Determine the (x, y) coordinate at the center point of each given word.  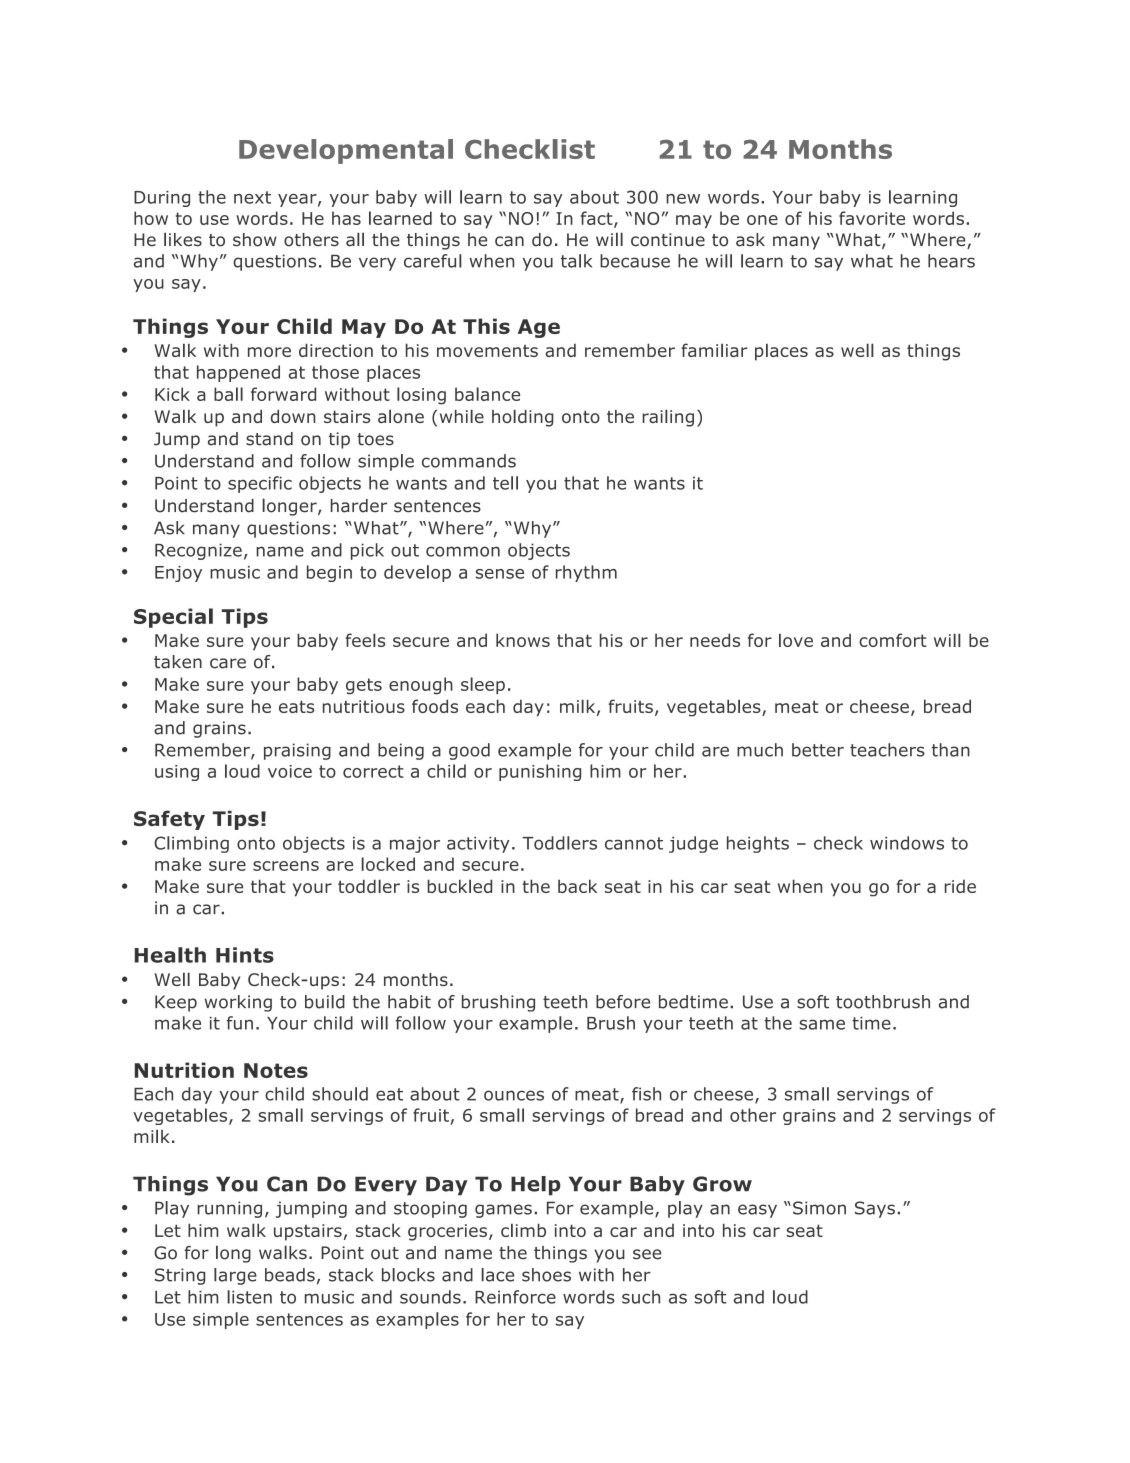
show (255, 240)
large (235, 1276)
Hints (245, 955)
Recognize (198, 551)
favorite (872, 218)
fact (598, 219)
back (577, 886)
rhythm (586, 573)
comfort (893, 640)
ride (960, 886)
